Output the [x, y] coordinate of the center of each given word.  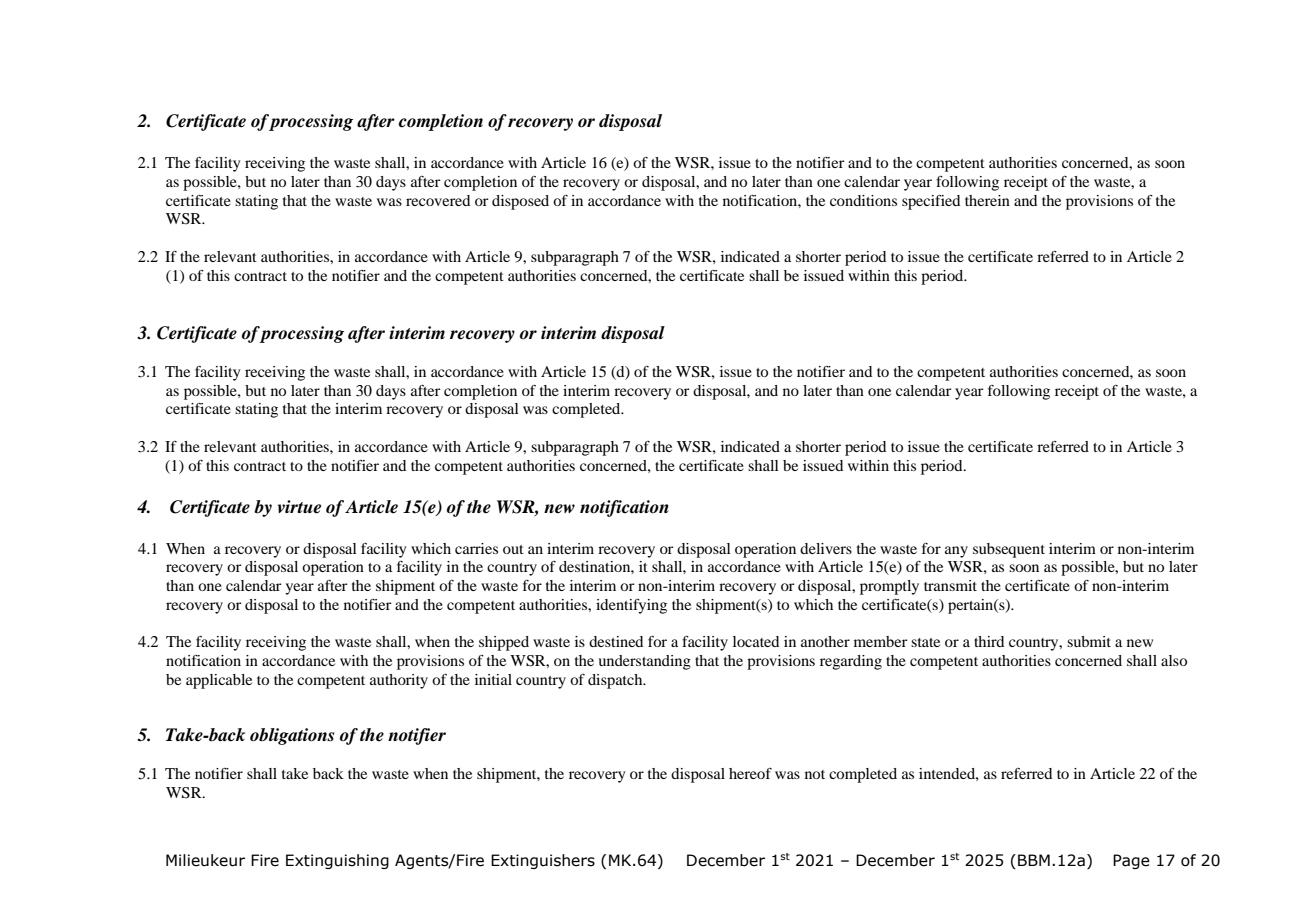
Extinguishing [337, 861]
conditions [863, 200]
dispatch [616, 681]
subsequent [1009, 550]
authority [399, 681]
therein [987, 200]
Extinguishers [543, 861]
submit [1089, 641]
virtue [299, 507]
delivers [826, 548]
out [513, 549]
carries [476, 548]
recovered [438, 200]
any [956, 552]
